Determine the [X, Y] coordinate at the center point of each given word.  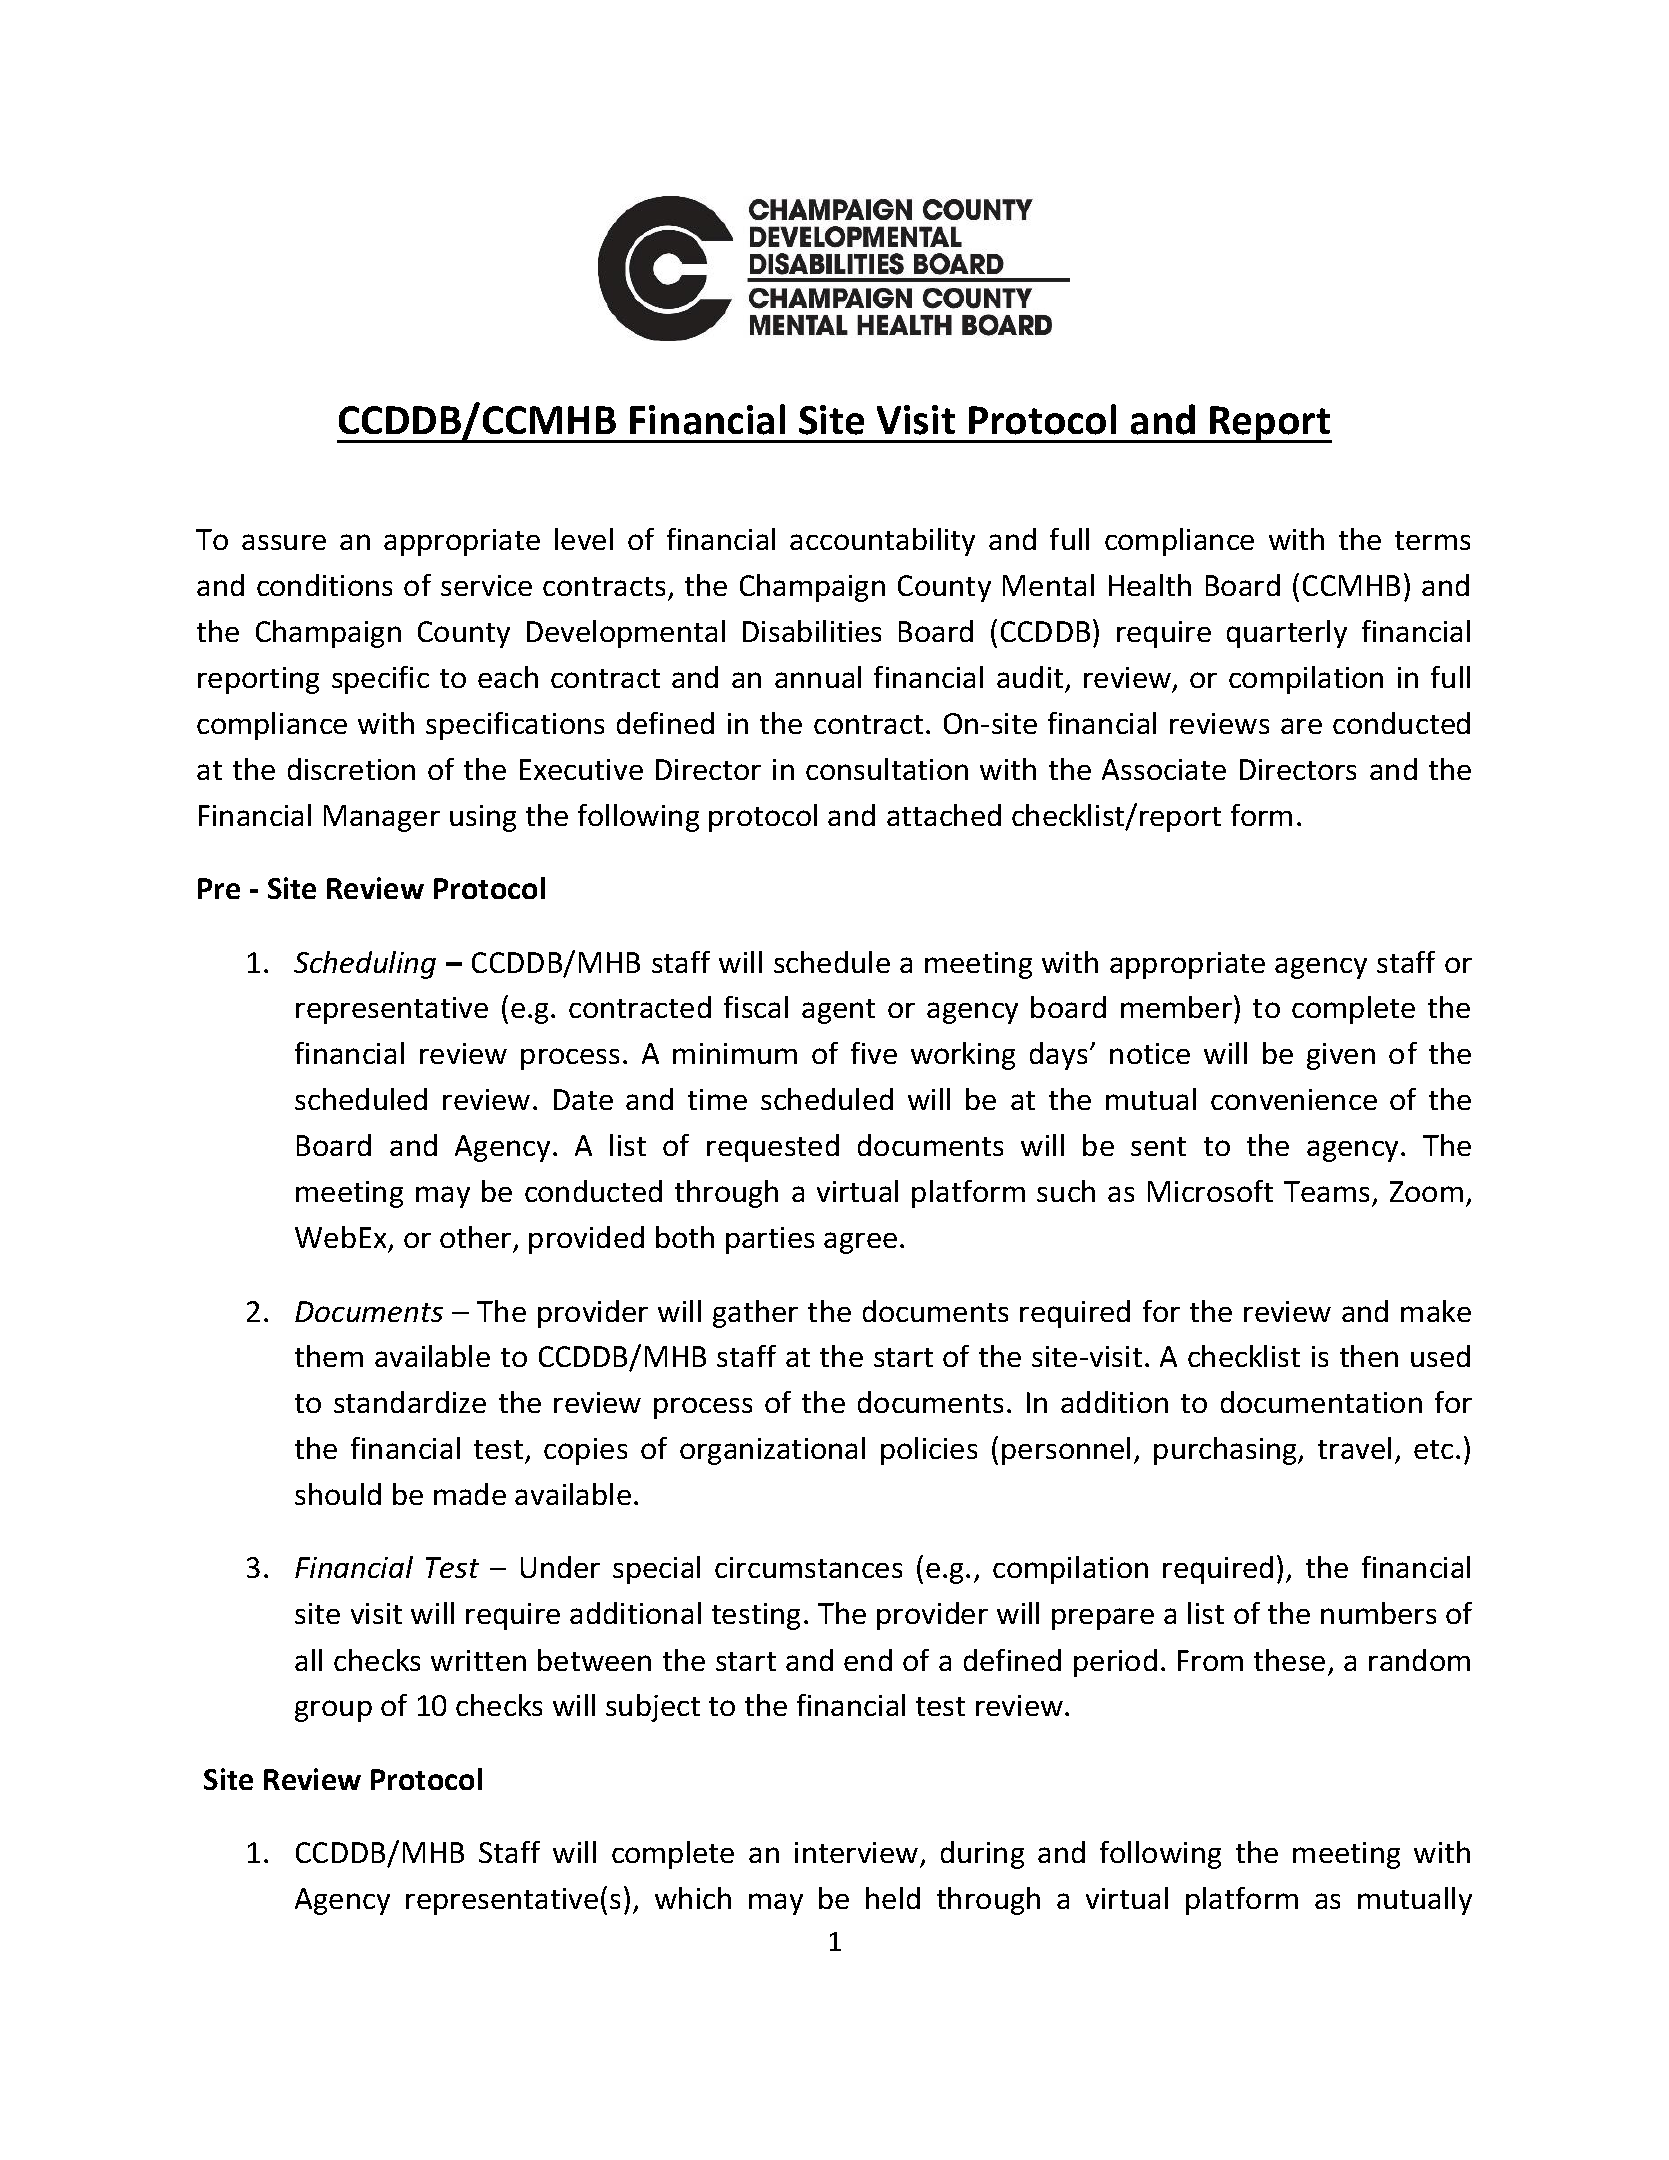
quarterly [1287, 634]
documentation [1321, 1402]
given [1341, 1056]
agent [838, 1011]
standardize [410, 1402]
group [333, 1711]
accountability [882, 542]
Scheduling [365, 965]
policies [929, 1451]
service [486, 585]
